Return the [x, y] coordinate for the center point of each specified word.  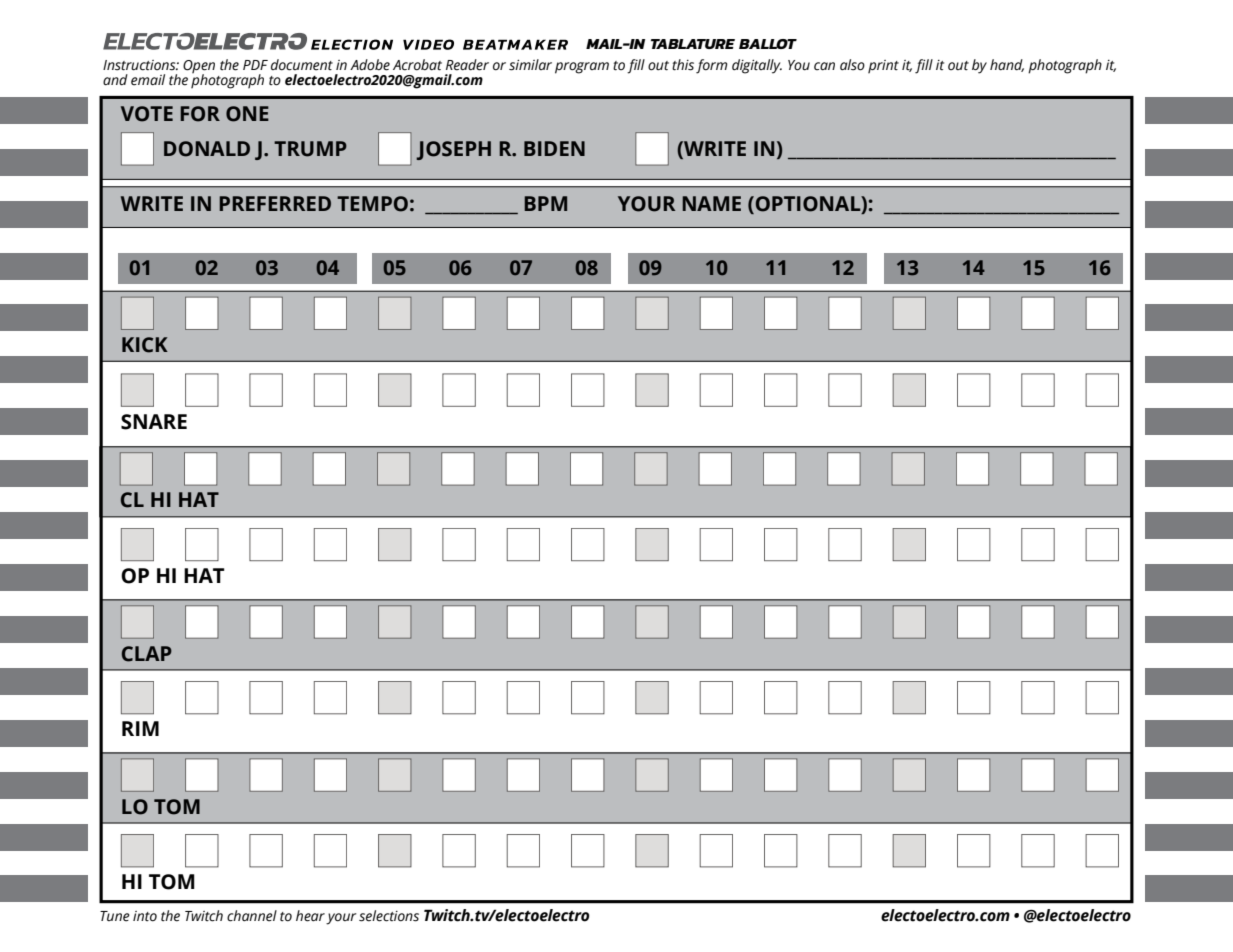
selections [389, 916]
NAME [711, 203]
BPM [545, 203]
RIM [140, 728]
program [582, 68]
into [145, 916]
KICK [145, 345]
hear [310, 916]
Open [199, 68]
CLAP [147, 654]
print [883, 67]
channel [252, 916]
